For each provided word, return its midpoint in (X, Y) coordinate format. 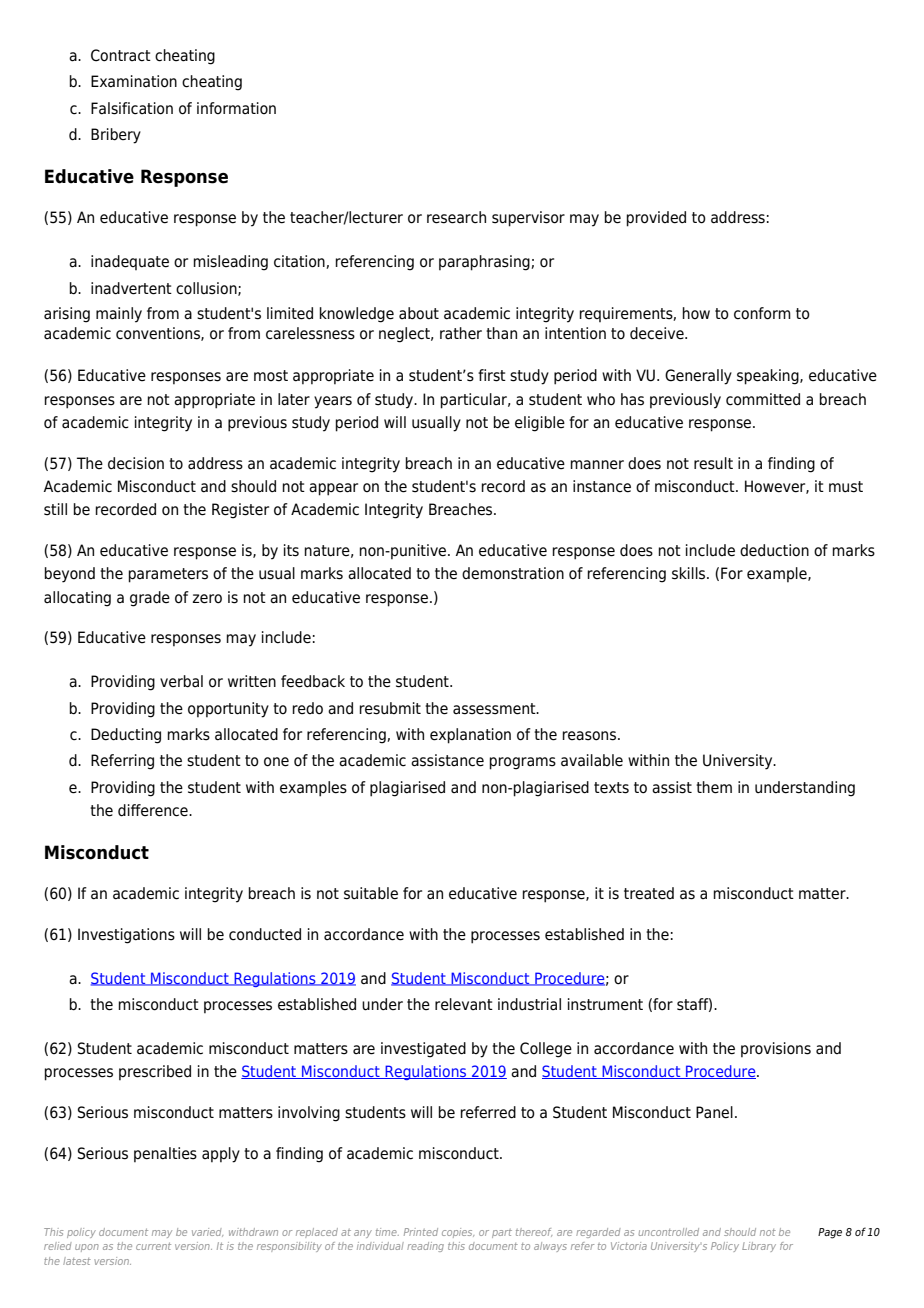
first (492, 375)
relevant (464, 1004)
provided (656, 219)
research (456, 217)
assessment (495, 709)
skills (690, 573)
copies (458, 1233)
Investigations (126, 936)
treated (649, 893)
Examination (134, 81)
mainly (119, 315)
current (153, 1246)
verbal (181, 681)
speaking (769, 377)
